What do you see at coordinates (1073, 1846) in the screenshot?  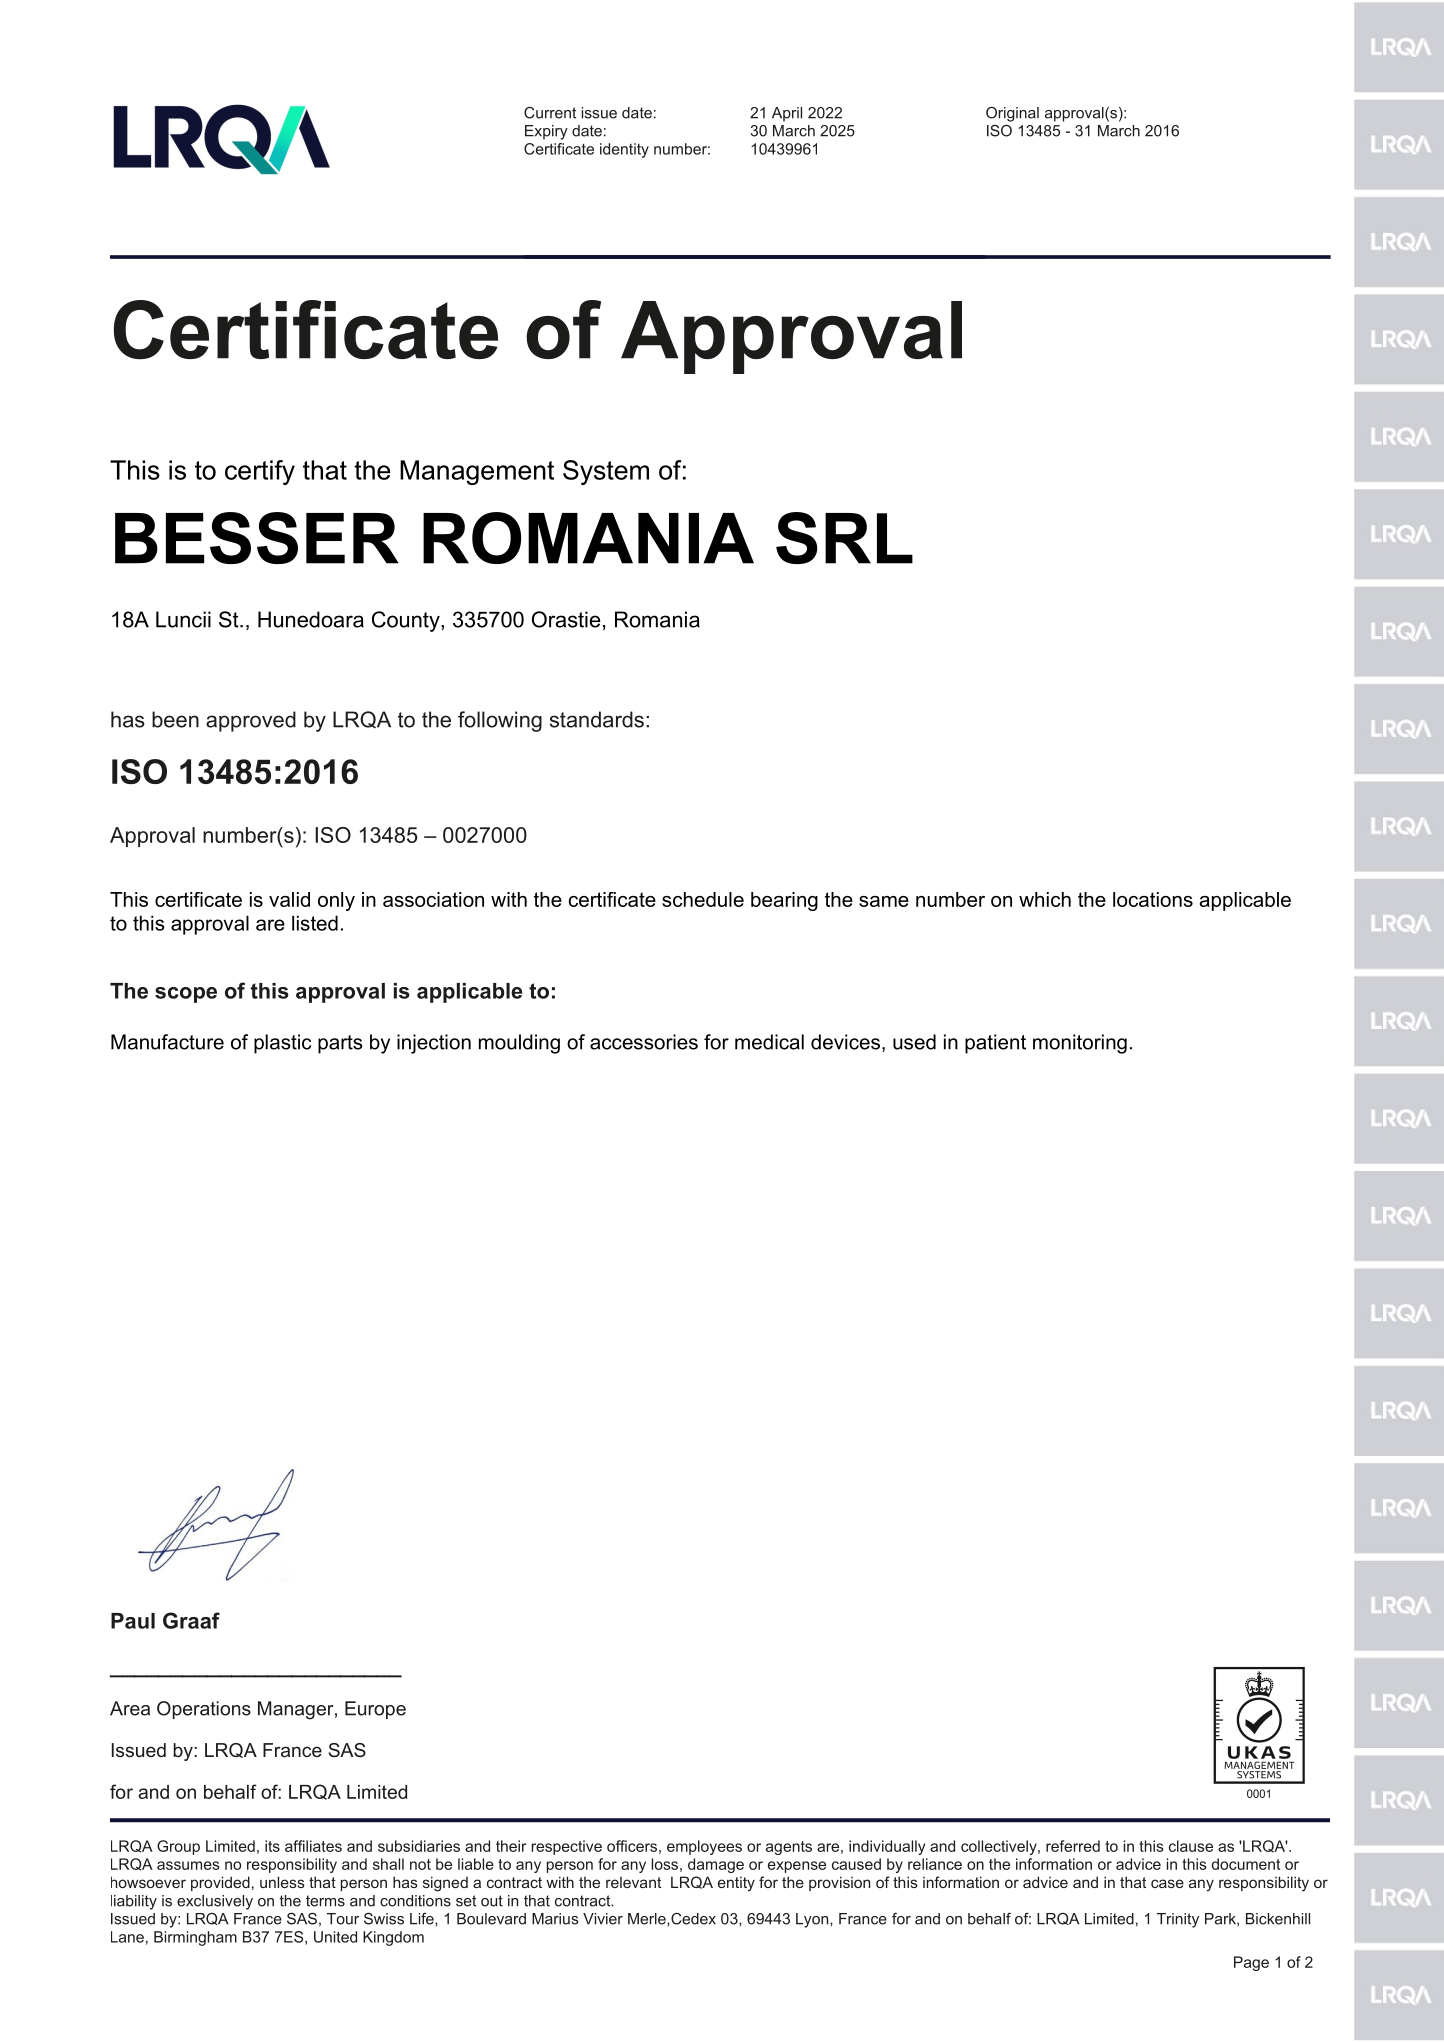 I see `referred` at bounding box center [1073, 1846].
